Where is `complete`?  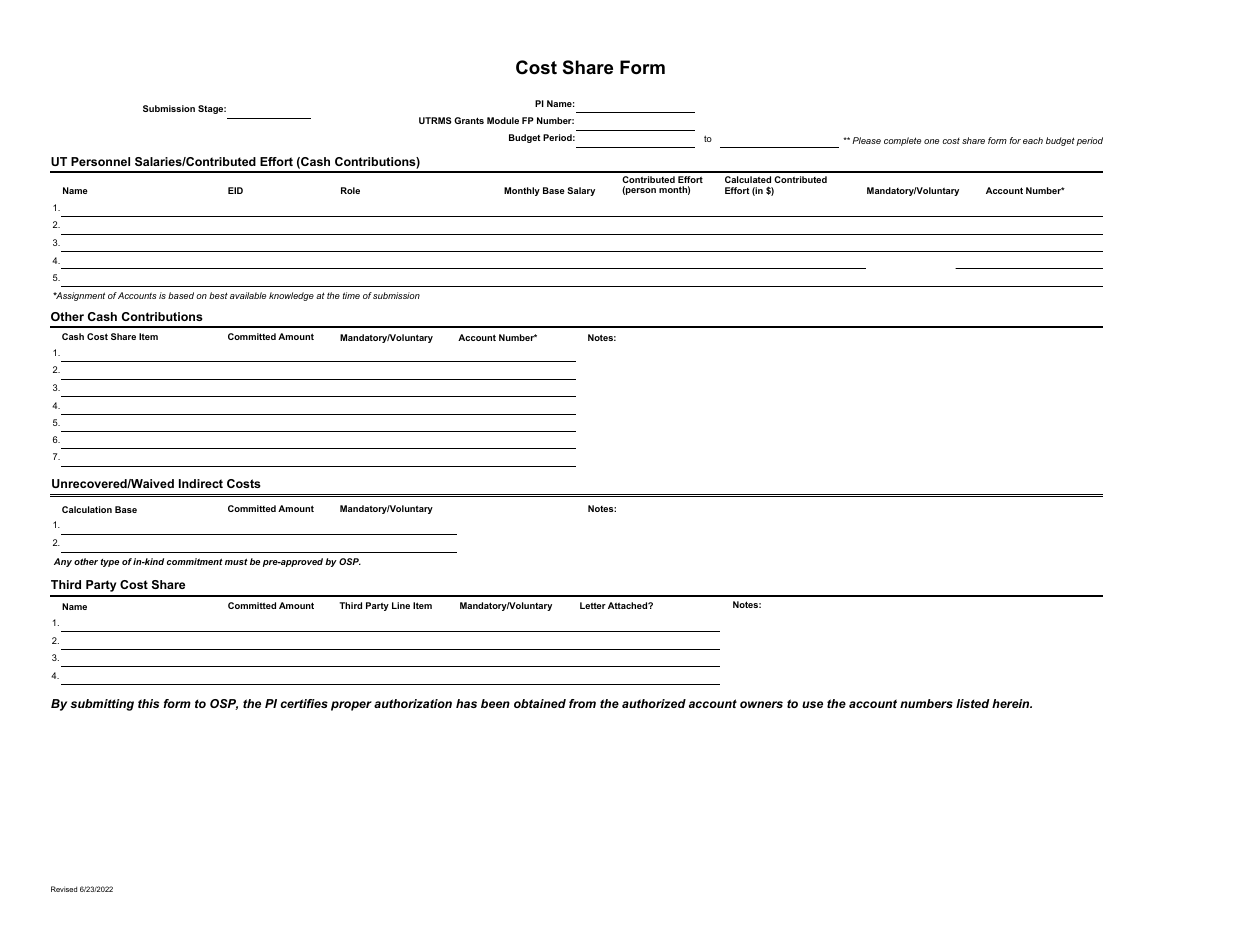
complete is located at coordinates (902, 141).
